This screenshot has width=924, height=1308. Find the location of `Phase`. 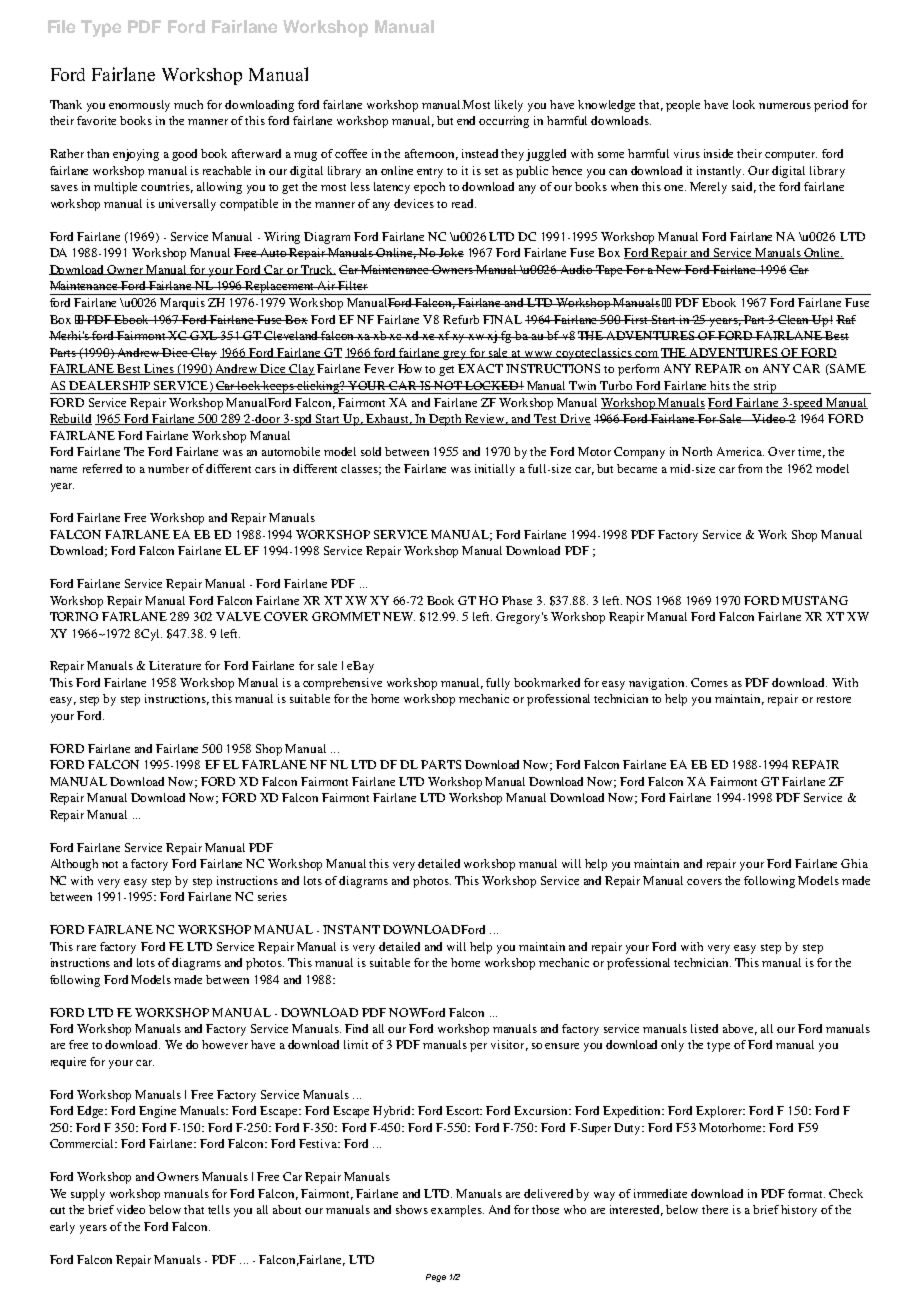

Phase is located at coordinates (517, 600).
